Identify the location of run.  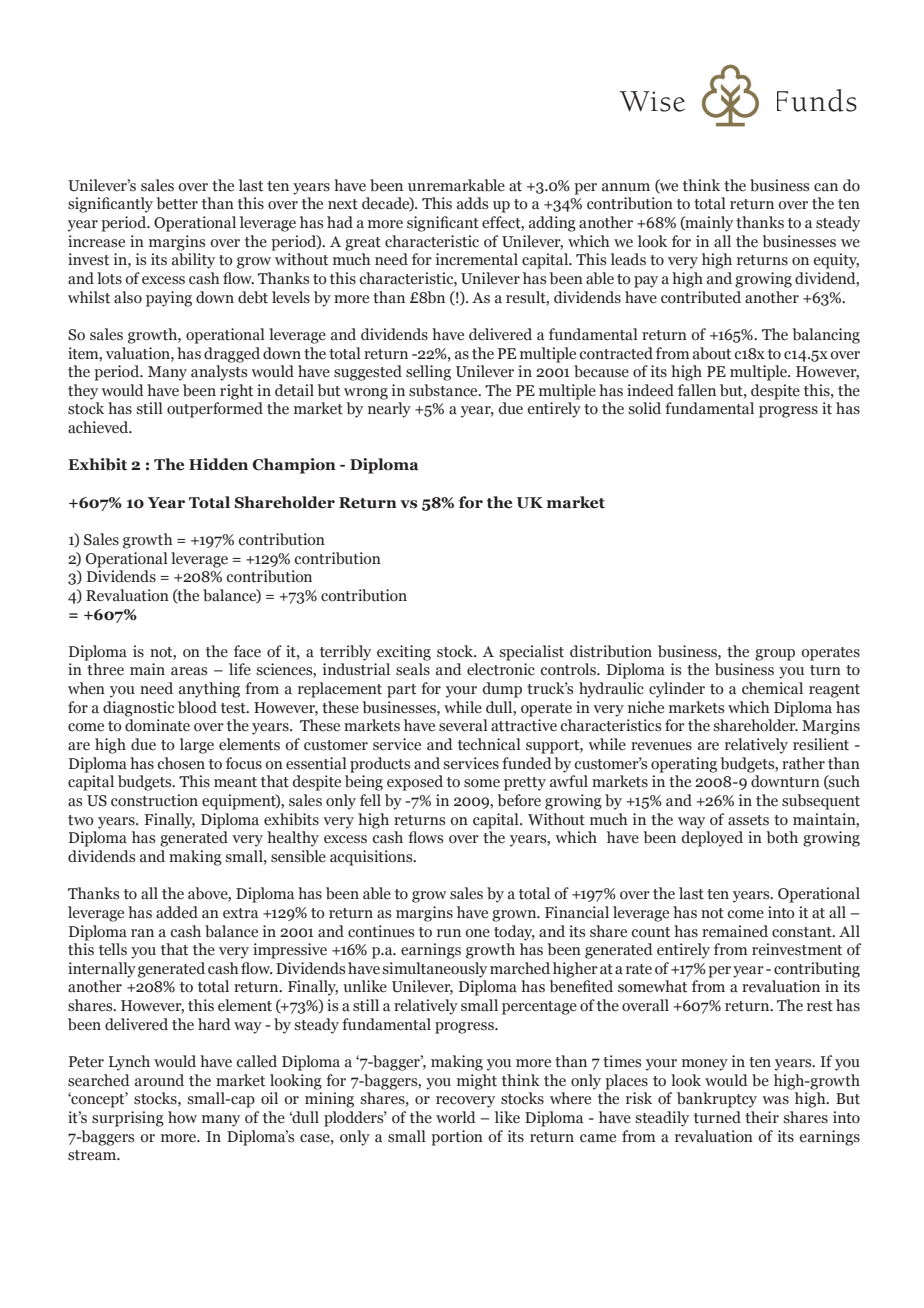
(449, 933).
